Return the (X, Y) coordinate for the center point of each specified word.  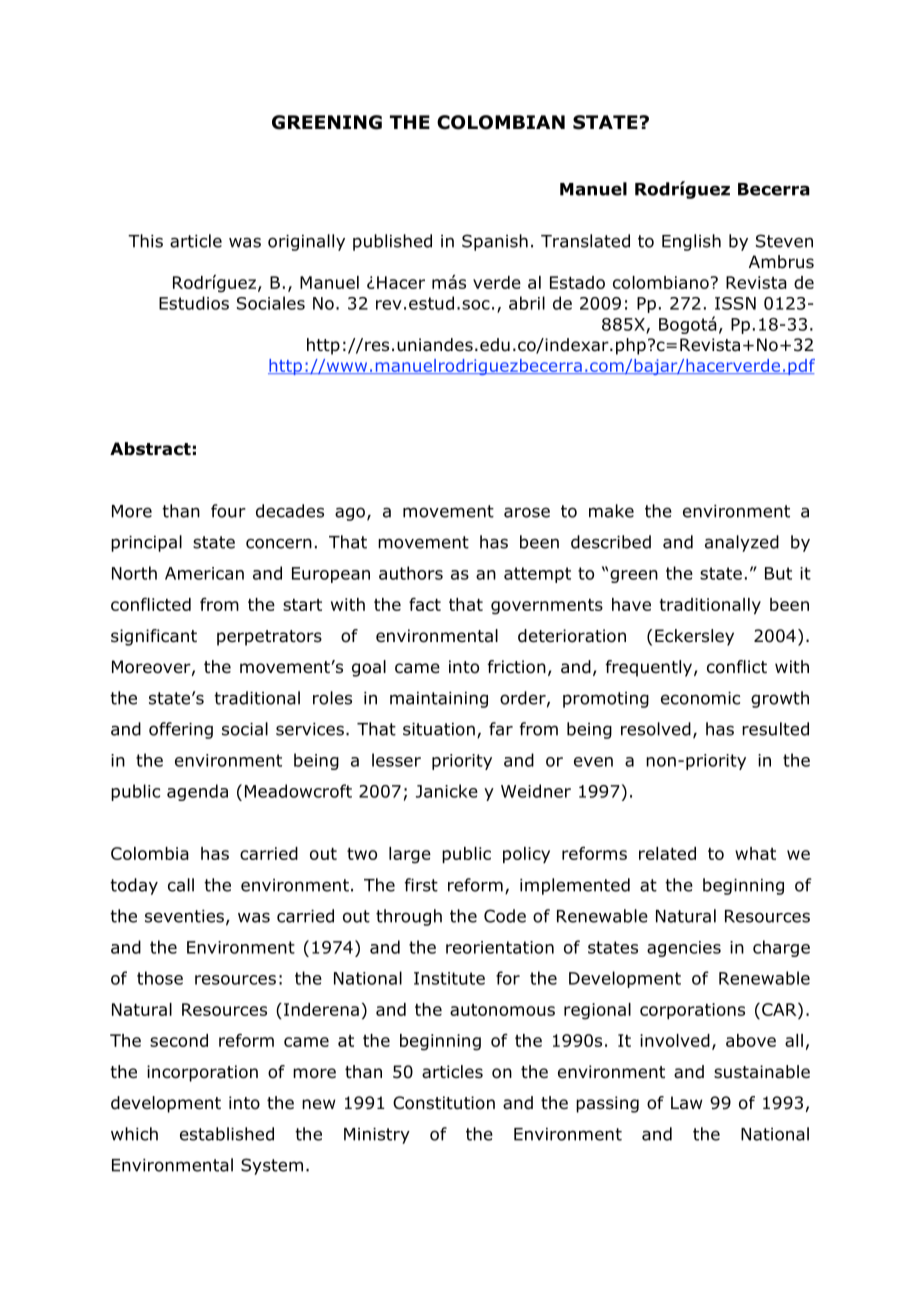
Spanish (495, 242)
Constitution (444, 1103)
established (227, 1134)
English (691, 242)
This (145, 241)
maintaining (439, 700)
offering (181, 730)
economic (700, 698)
